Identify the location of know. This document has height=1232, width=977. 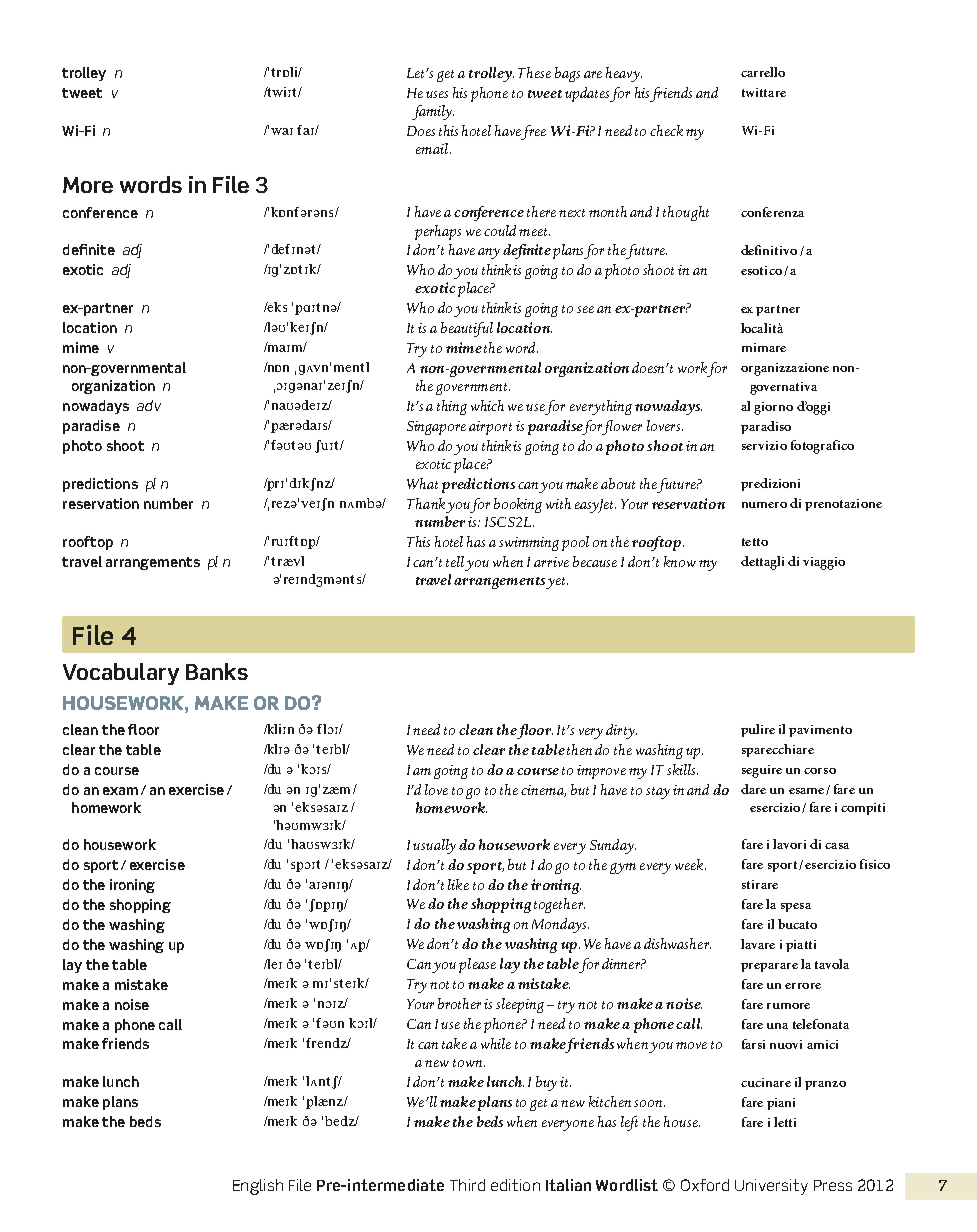
(680, 561).
